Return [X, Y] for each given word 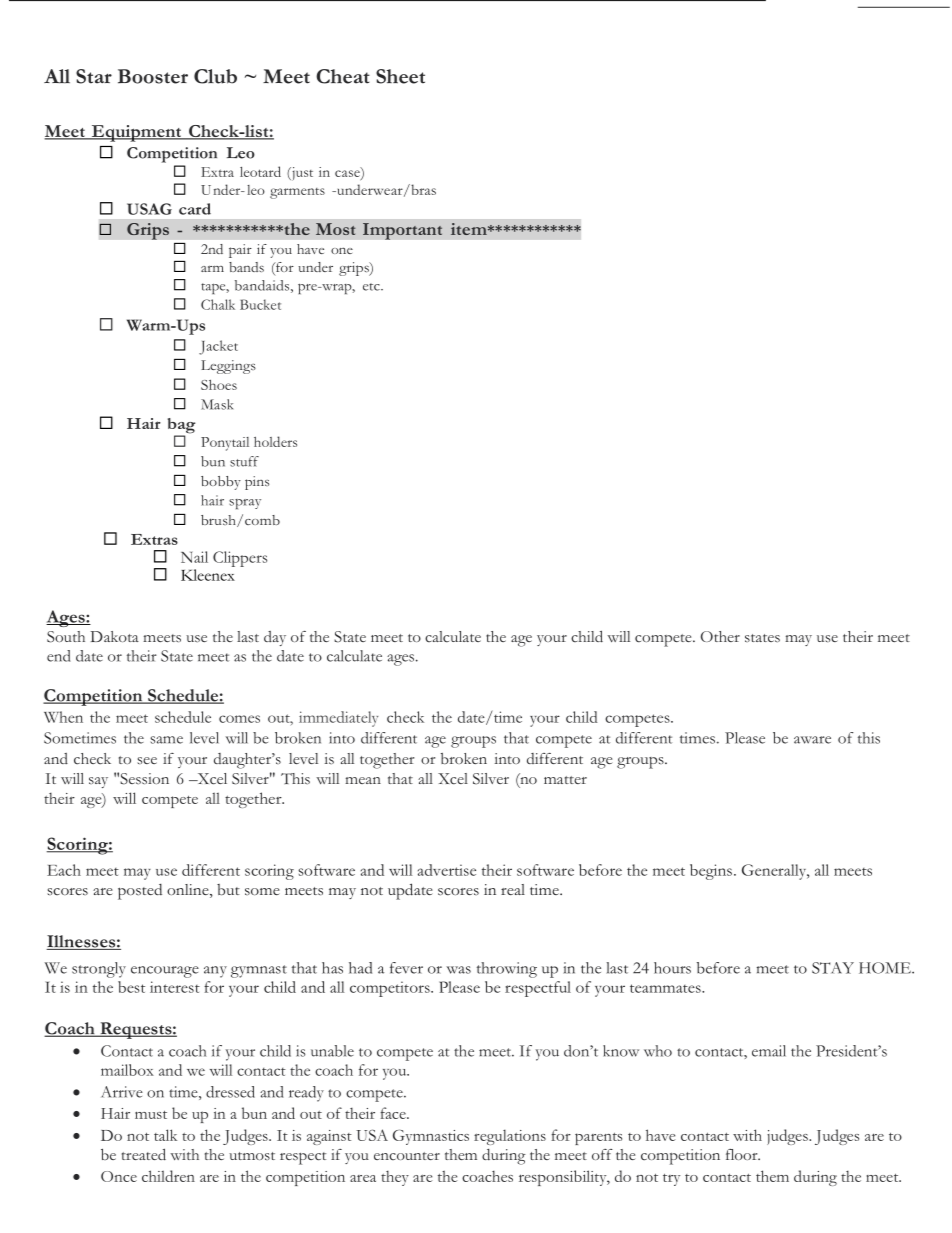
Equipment [136, 133]
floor [743, 1154]
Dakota [115, 636]
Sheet [400, 76]
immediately [338, 719]
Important [403, 231]
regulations [510, 1137]
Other [720, 636]
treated [144, 1154]
